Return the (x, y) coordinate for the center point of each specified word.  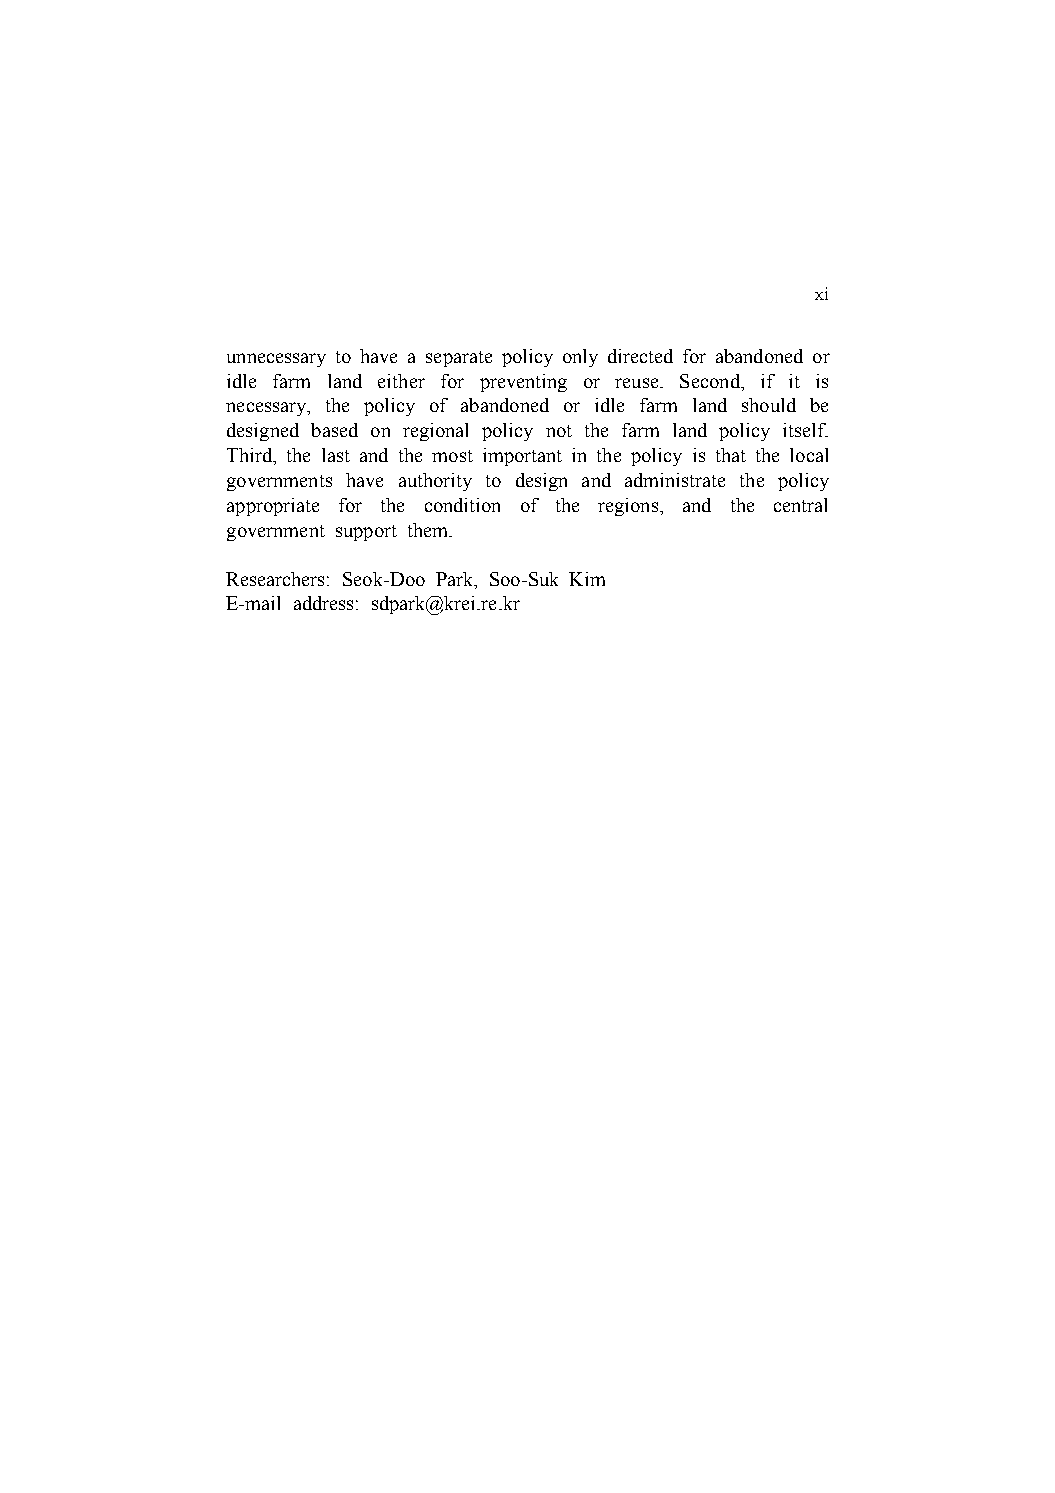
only (580, 358)
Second (711, 381)
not (559, 431)
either (401, 381)
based (334, 430)
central (800, 505)
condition (462, 505)
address (323, 603)
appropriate (273, 507)
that (731, 455)
